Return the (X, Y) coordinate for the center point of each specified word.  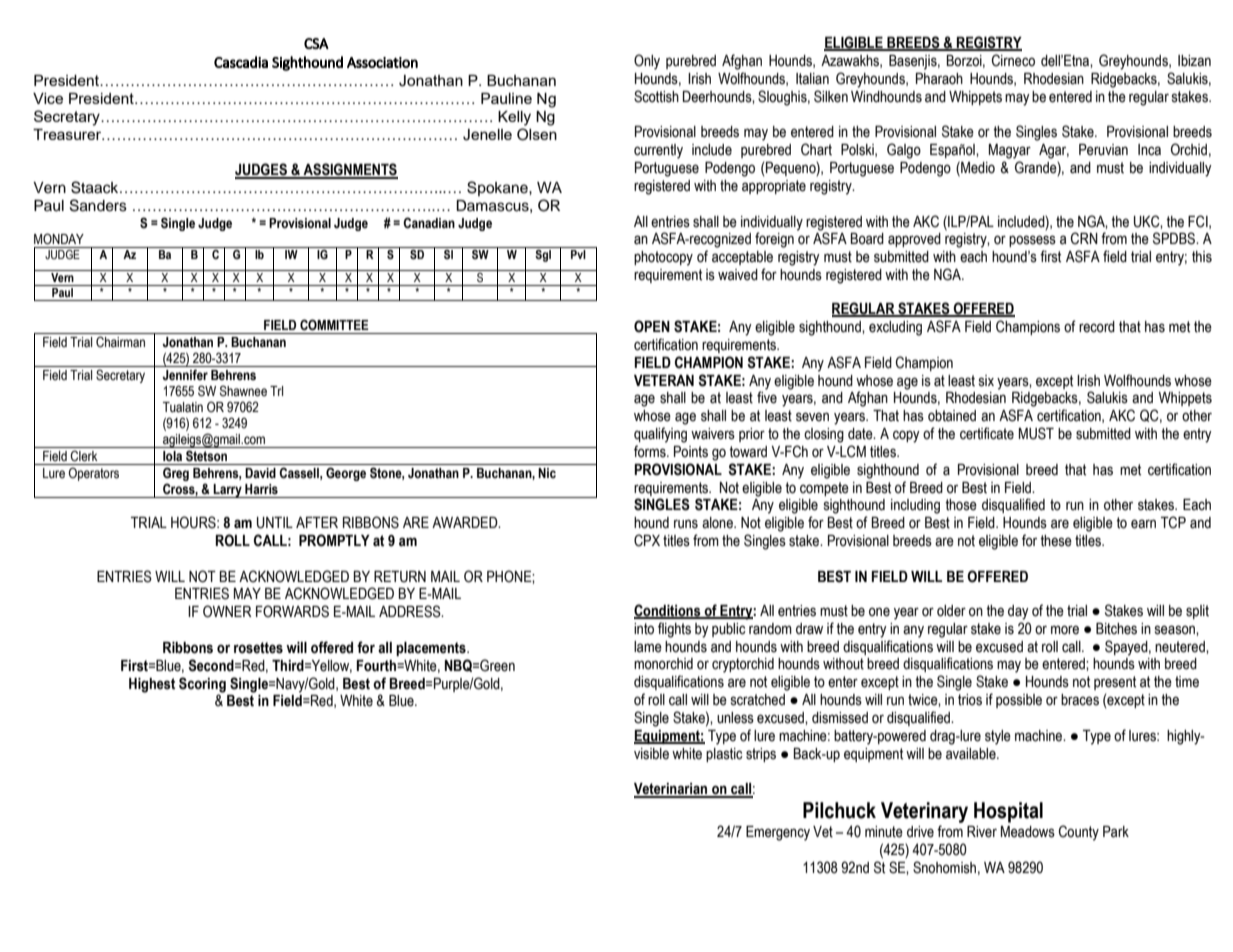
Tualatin (183, 407)
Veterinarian (672, 790)
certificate (987, 433)
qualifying (660, 435)
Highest (152, 685)
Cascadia (241, 62)
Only (647, 62)
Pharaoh (939, 79)
